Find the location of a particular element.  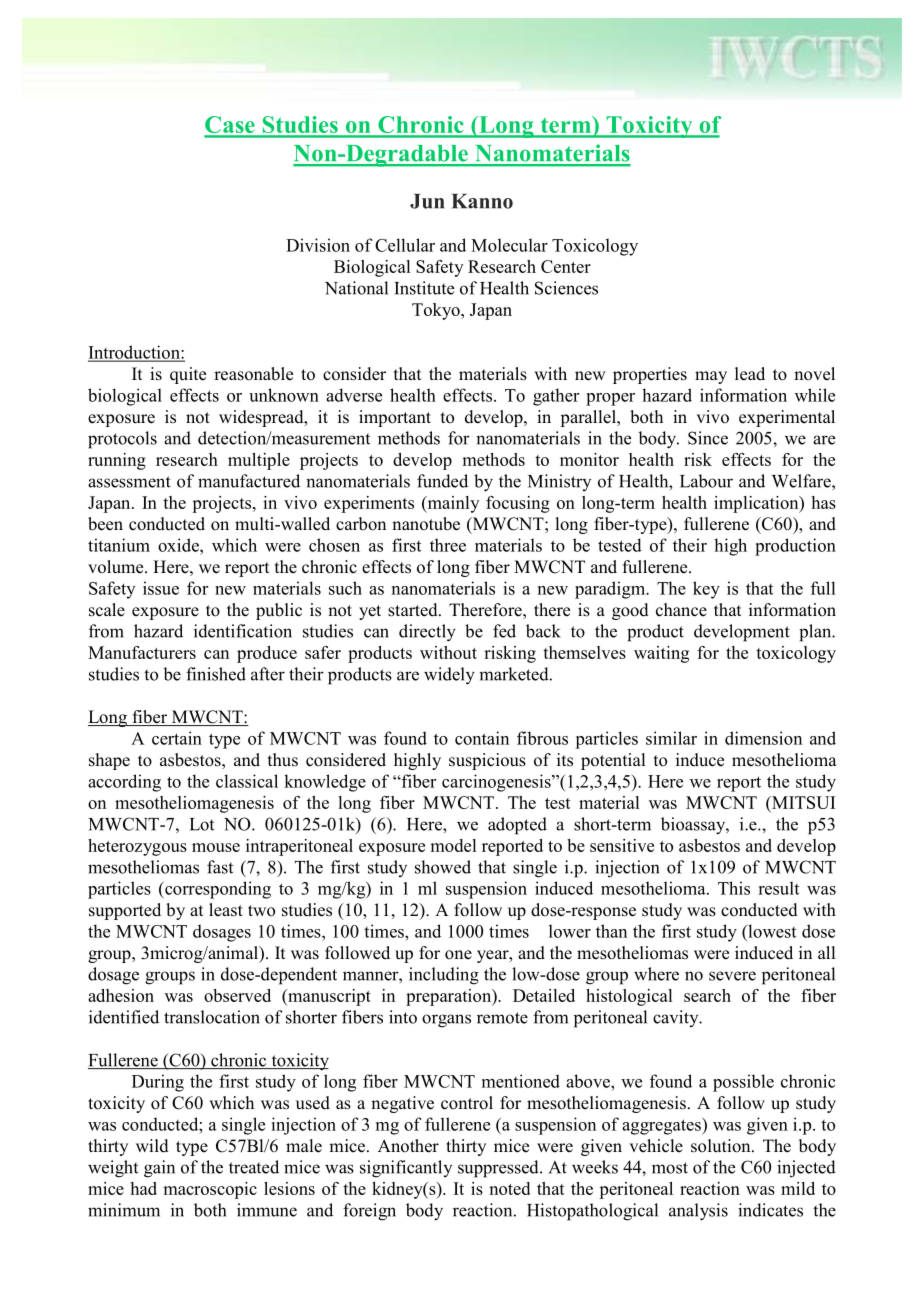

widely is located at coordinates (449, 676).
